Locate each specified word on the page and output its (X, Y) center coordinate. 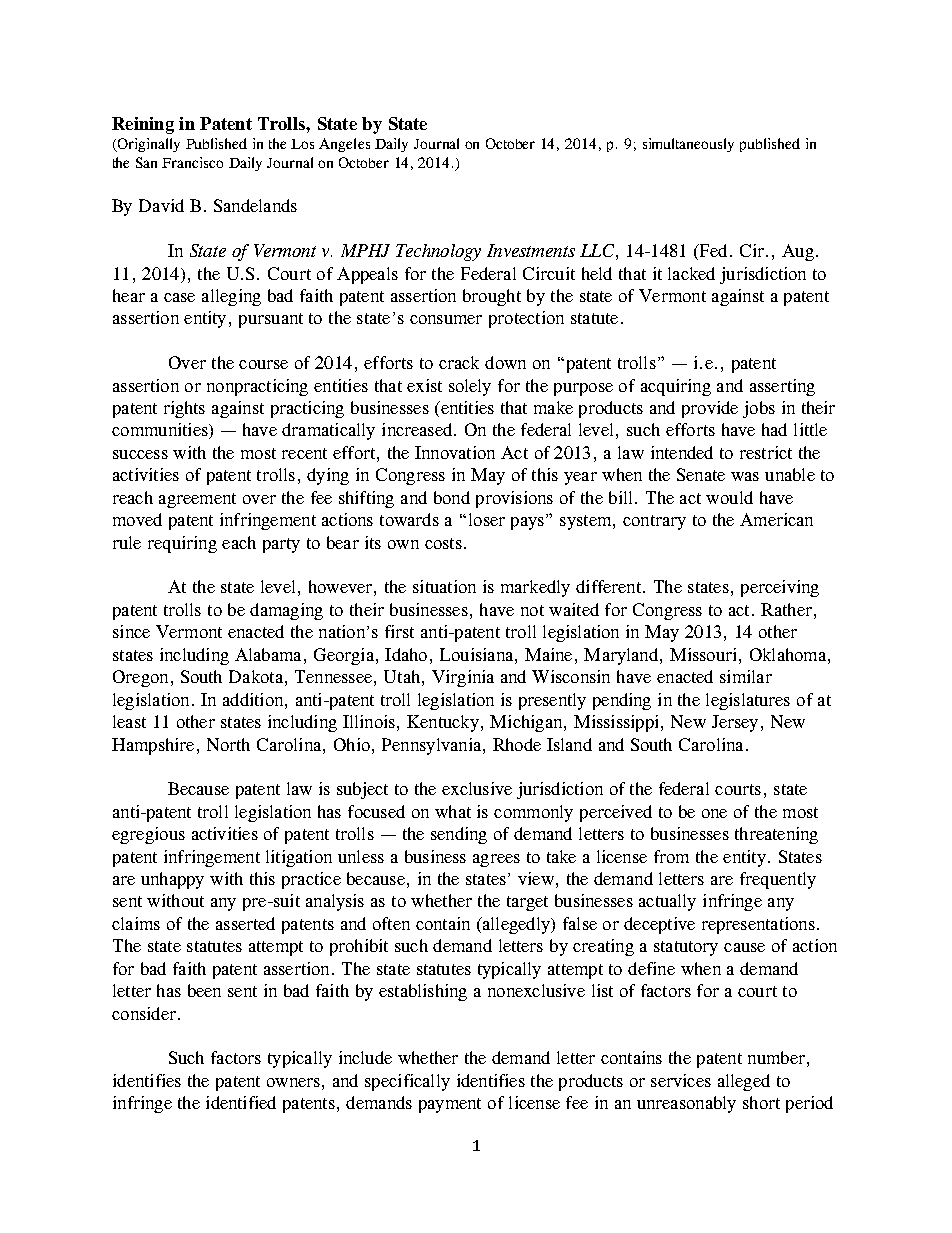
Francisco (192, 162)
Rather (786, 609)
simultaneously (688, 145)
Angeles (344, 145)
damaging (286, 611)
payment (450, 1105)
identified (241, 1102)
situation (444, 586)
